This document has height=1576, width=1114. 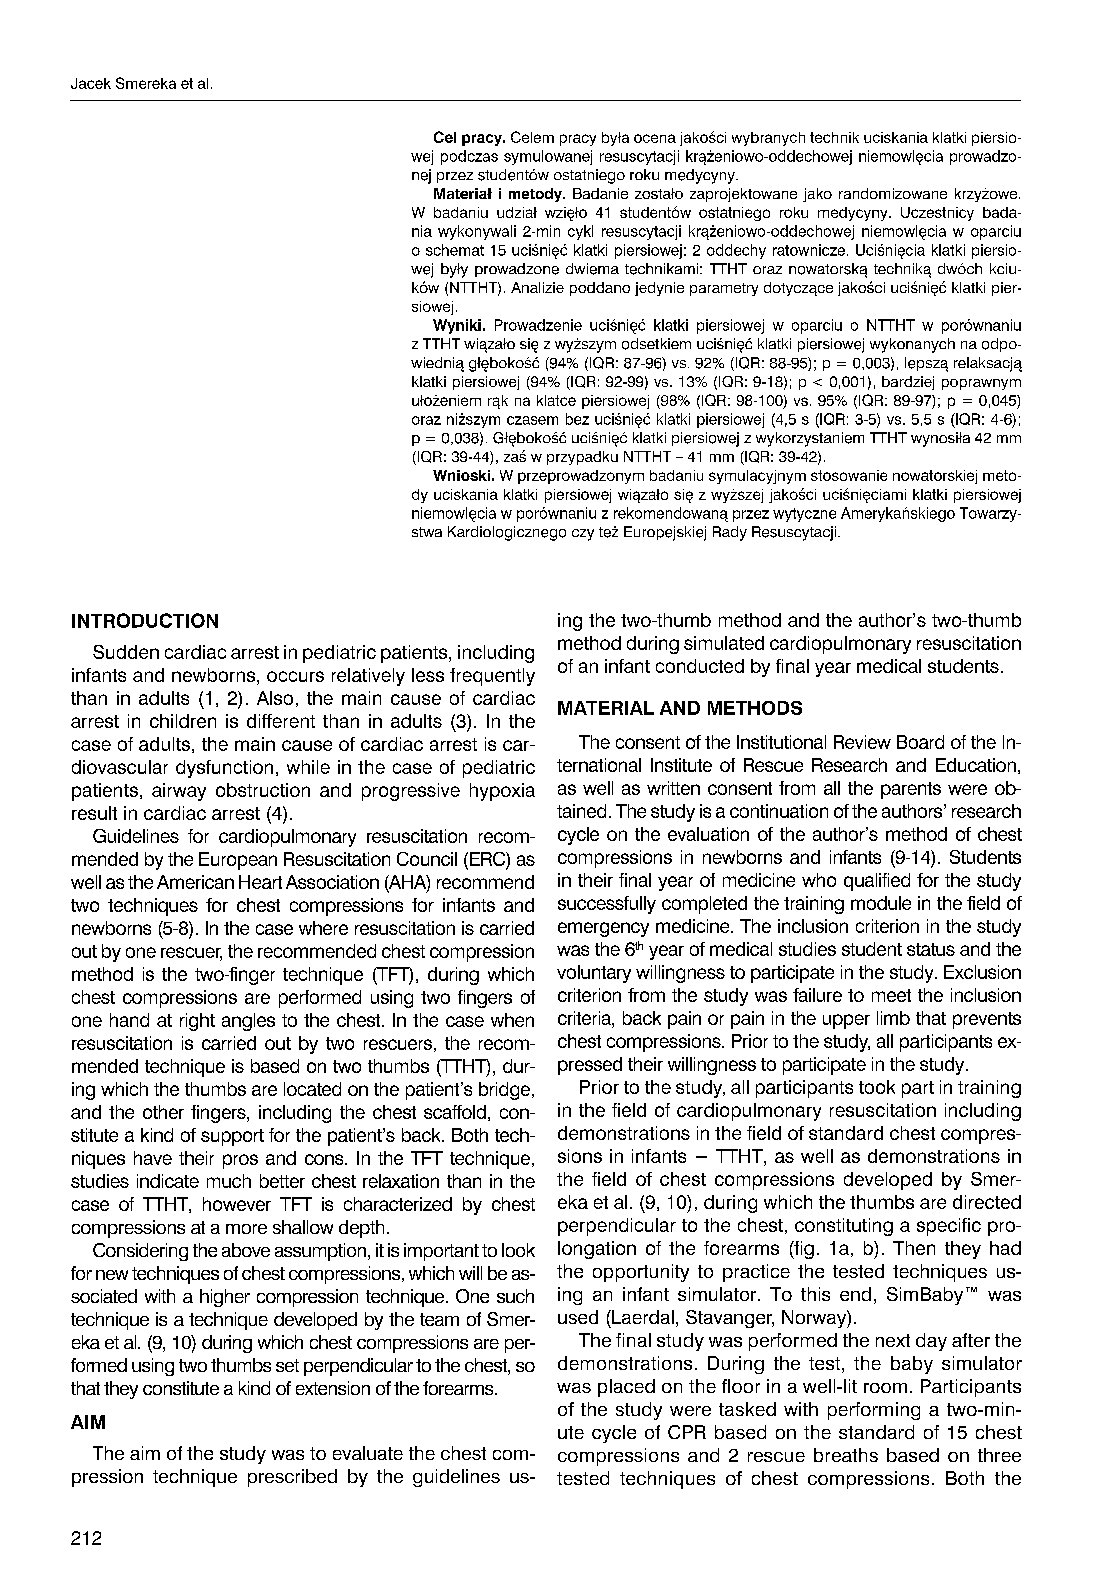 I want to click on hypoxia, so click(x=502, y=792).
